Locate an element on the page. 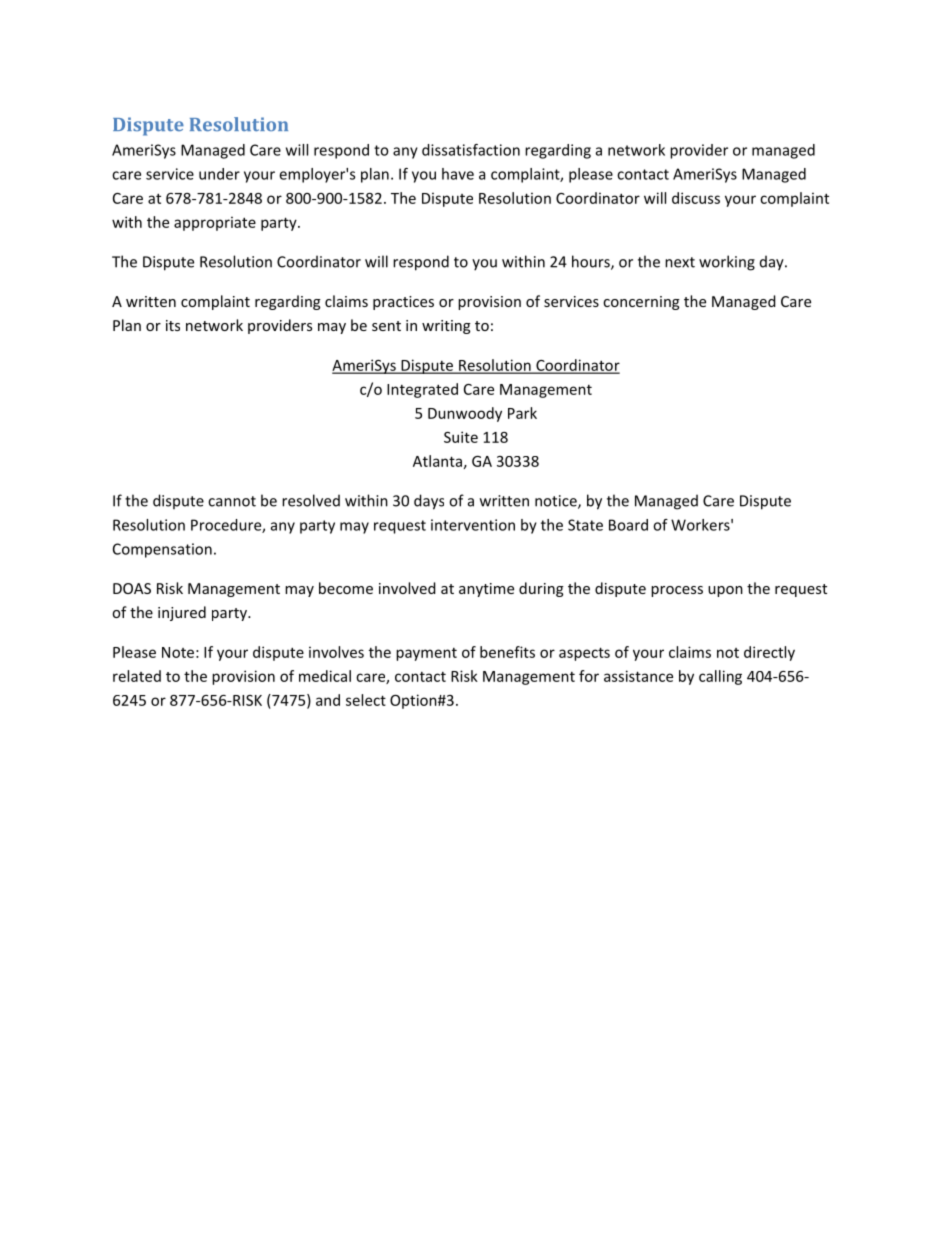 This page has height=1233, width=952. writing is located at coordinates (446, 327).
